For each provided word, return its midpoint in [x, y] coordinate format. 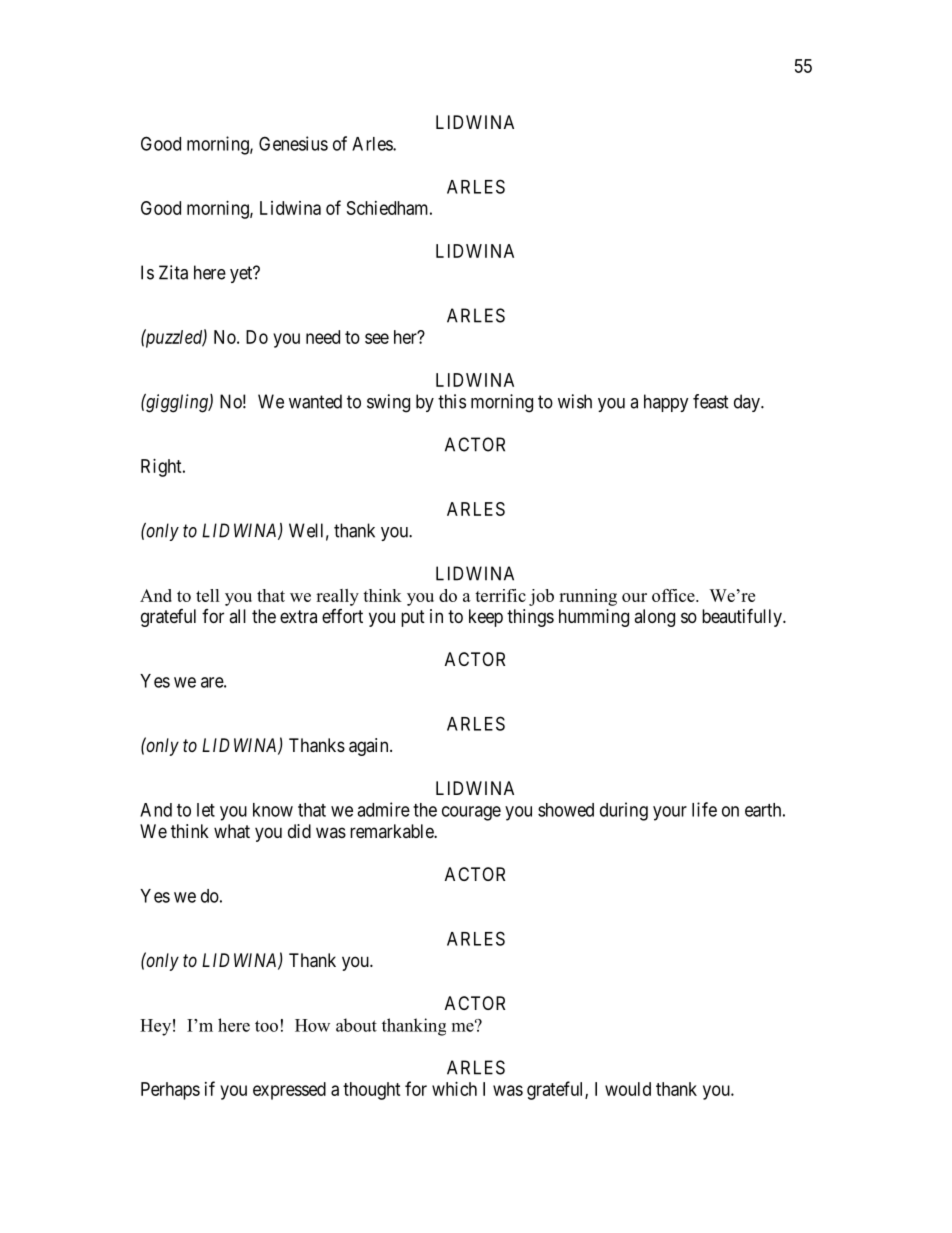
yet [242, 274]
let [206, 810]
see [377, 338]
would [628, 1089]
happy [666, 403]
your [670, 813]
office [674, 595]
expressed [289, 1091]
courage [471, 813]
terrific [500, 595]
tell [208, 595]
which [454, 1089]
